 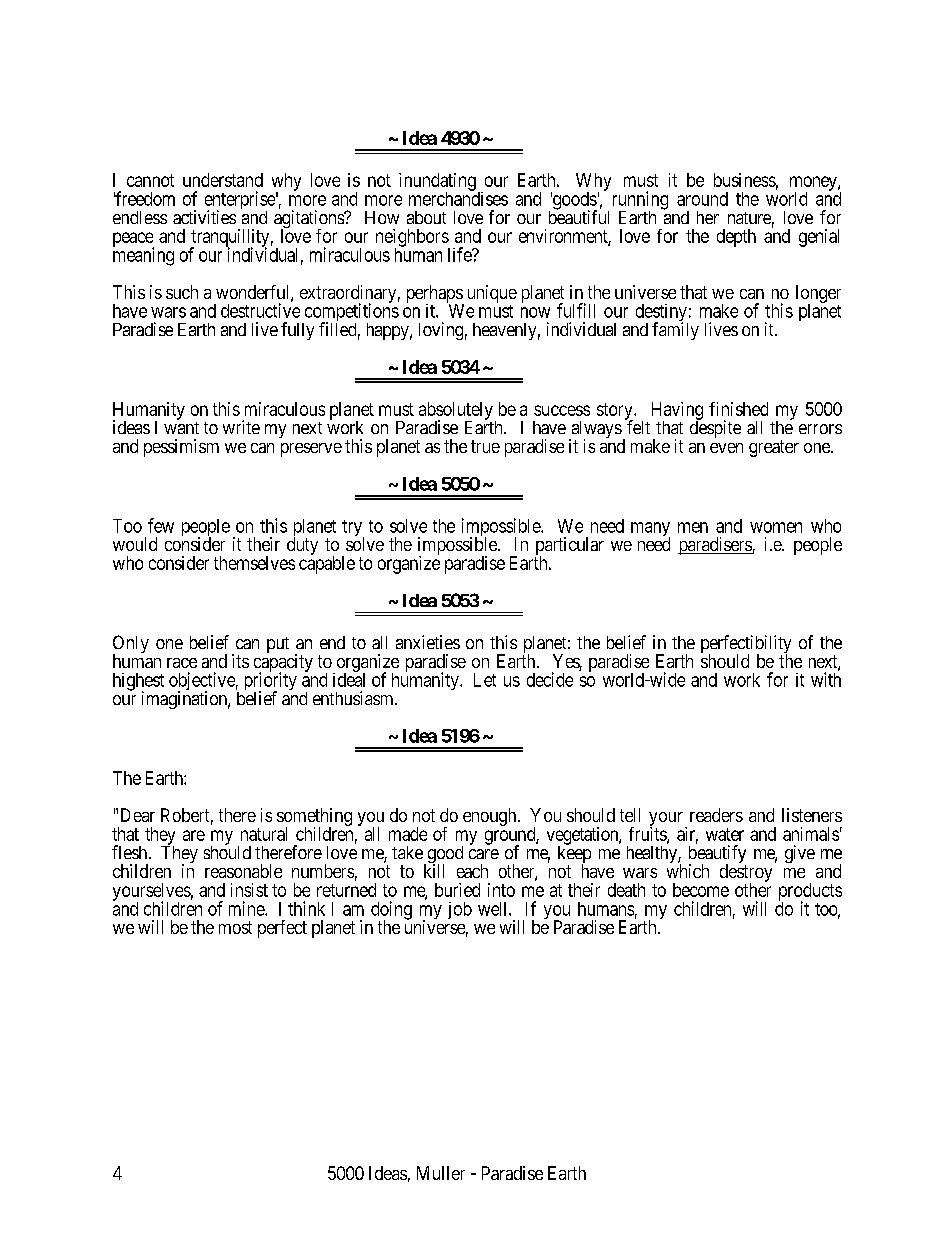 I want to click on depth, so click(x=736, y=238).
